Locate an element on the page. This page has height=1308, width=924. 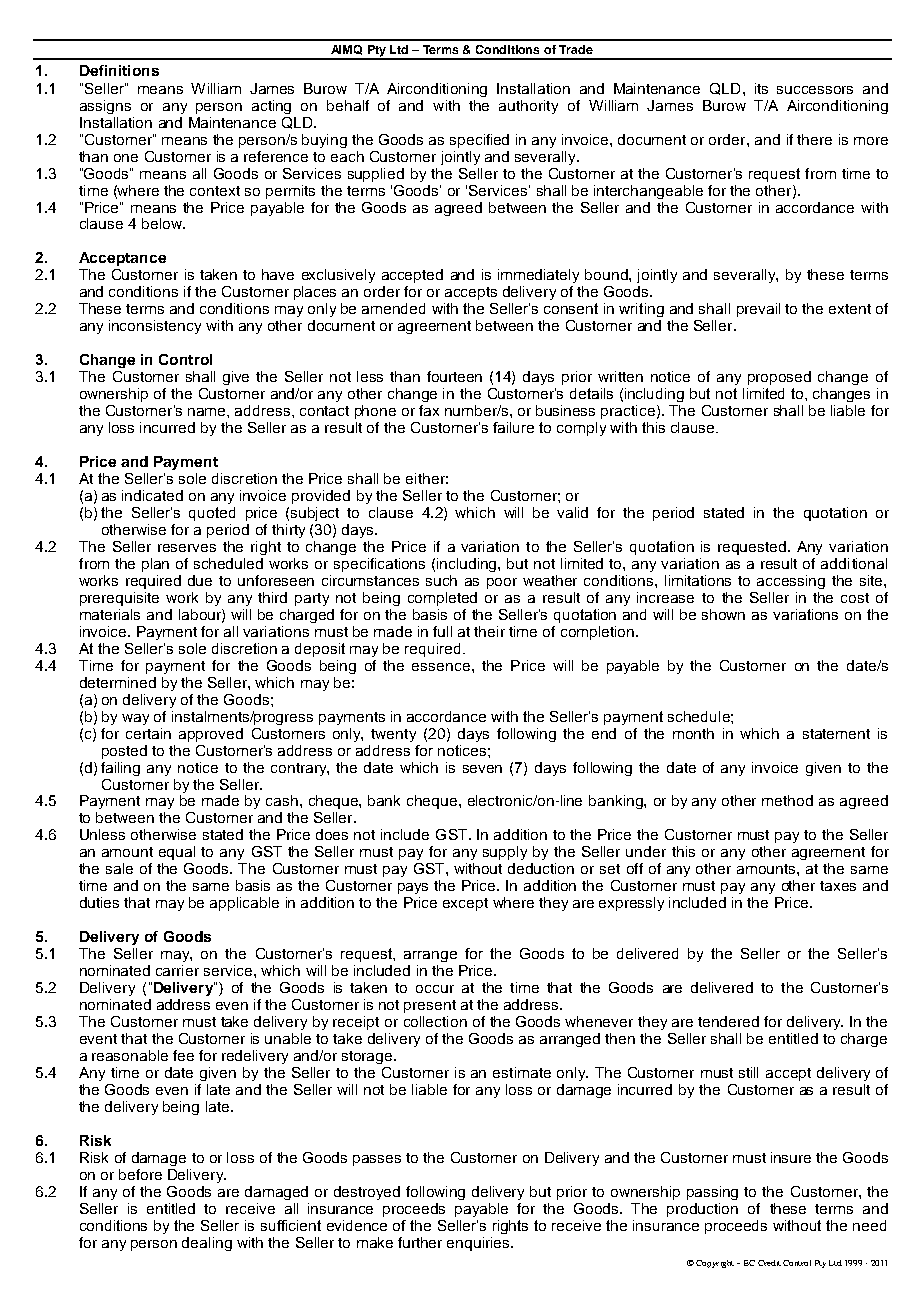
Credit is located at coordinates (769, 1263).
